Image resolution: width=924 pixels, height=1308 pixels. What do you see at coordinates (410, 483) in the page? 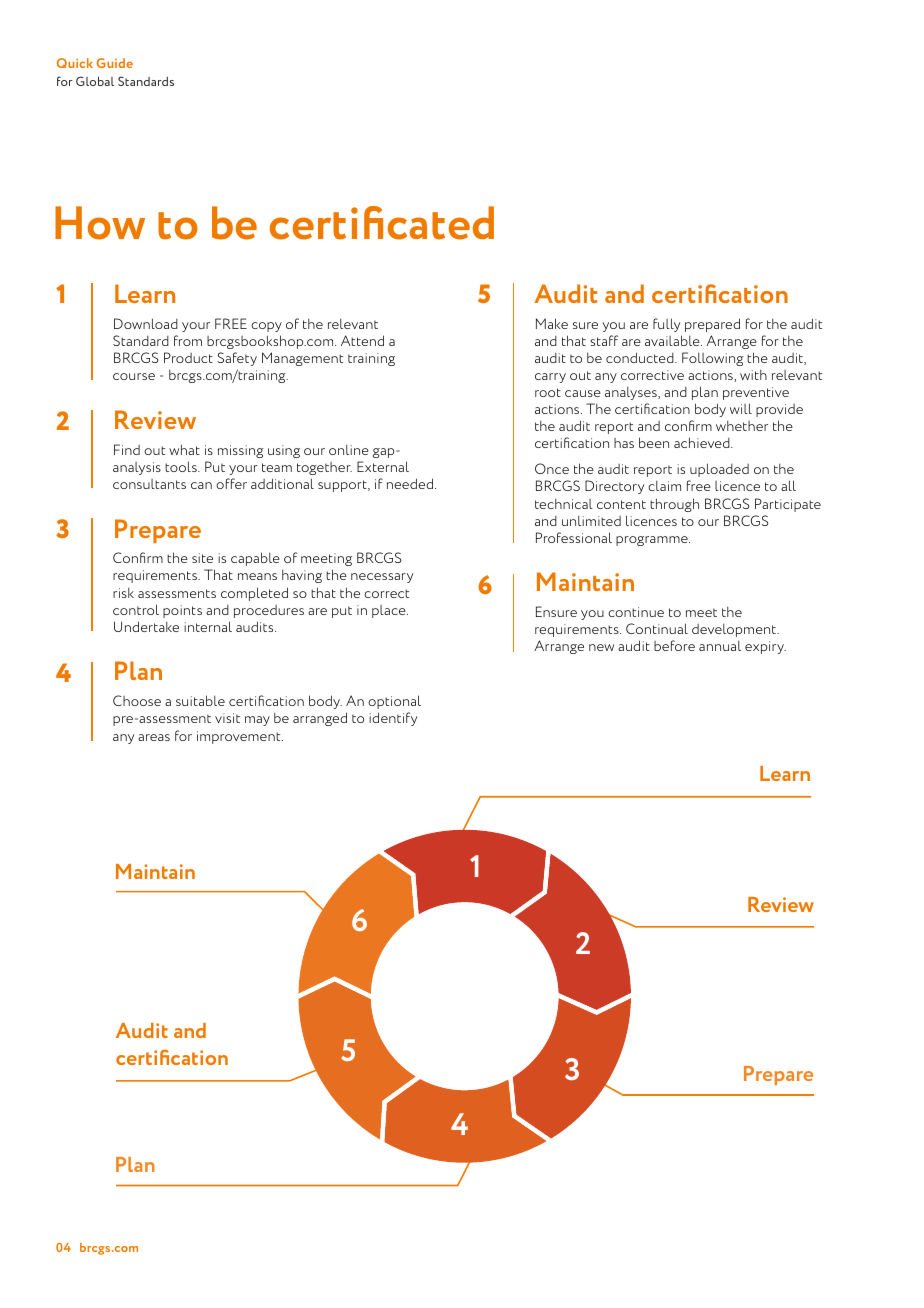
I see `needed` at bounding box center [410, 483].
